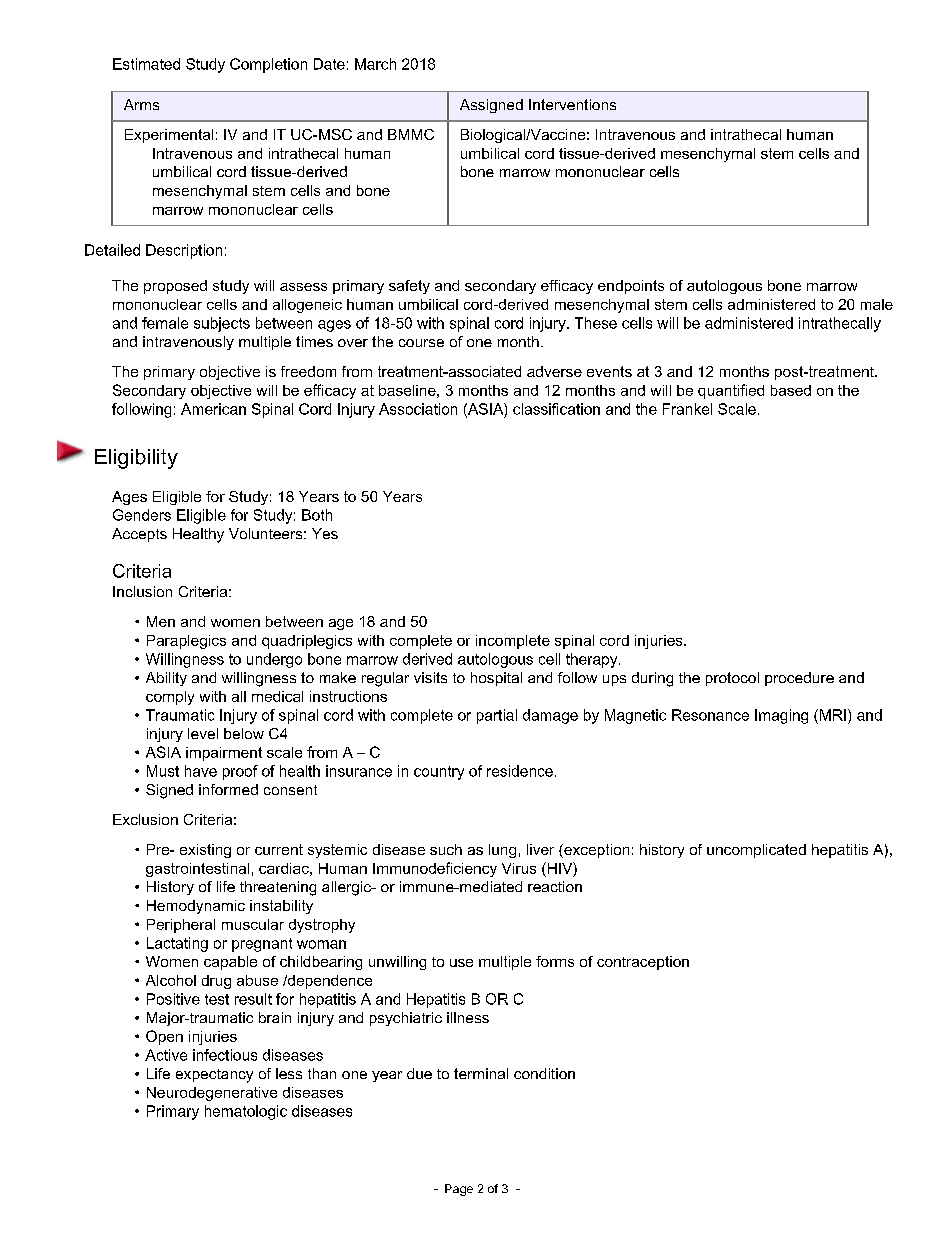 Image resolution: width=952 pixels, height=1233 pixels. Describe the element at coordinates (169, 136) in the page. I see `Experimental` at that location.
